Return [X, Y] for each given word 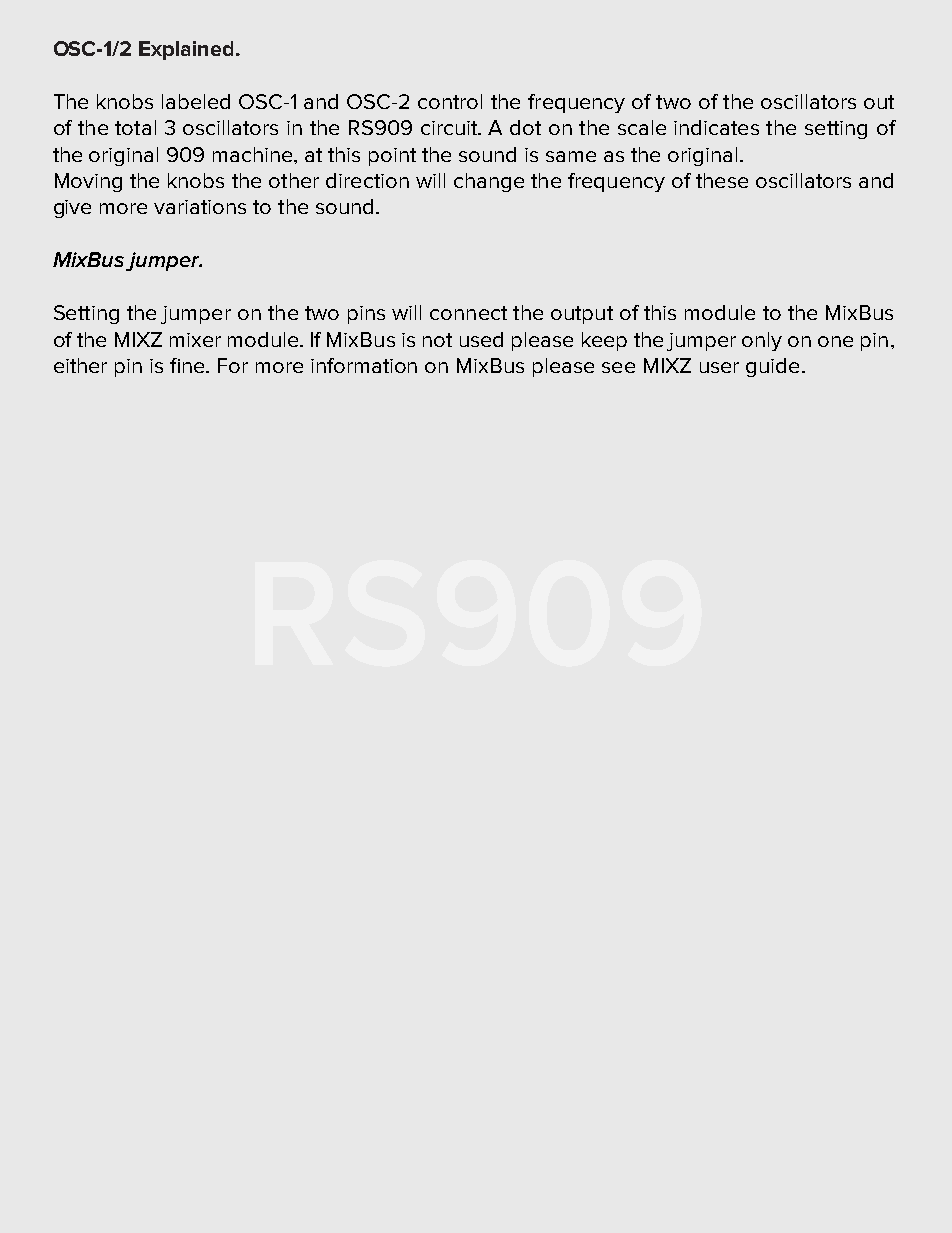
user [719, 367]
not [437, 340]
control [450, 101]
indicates [716, 127]
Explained [186, 50]
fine [189, 365]
